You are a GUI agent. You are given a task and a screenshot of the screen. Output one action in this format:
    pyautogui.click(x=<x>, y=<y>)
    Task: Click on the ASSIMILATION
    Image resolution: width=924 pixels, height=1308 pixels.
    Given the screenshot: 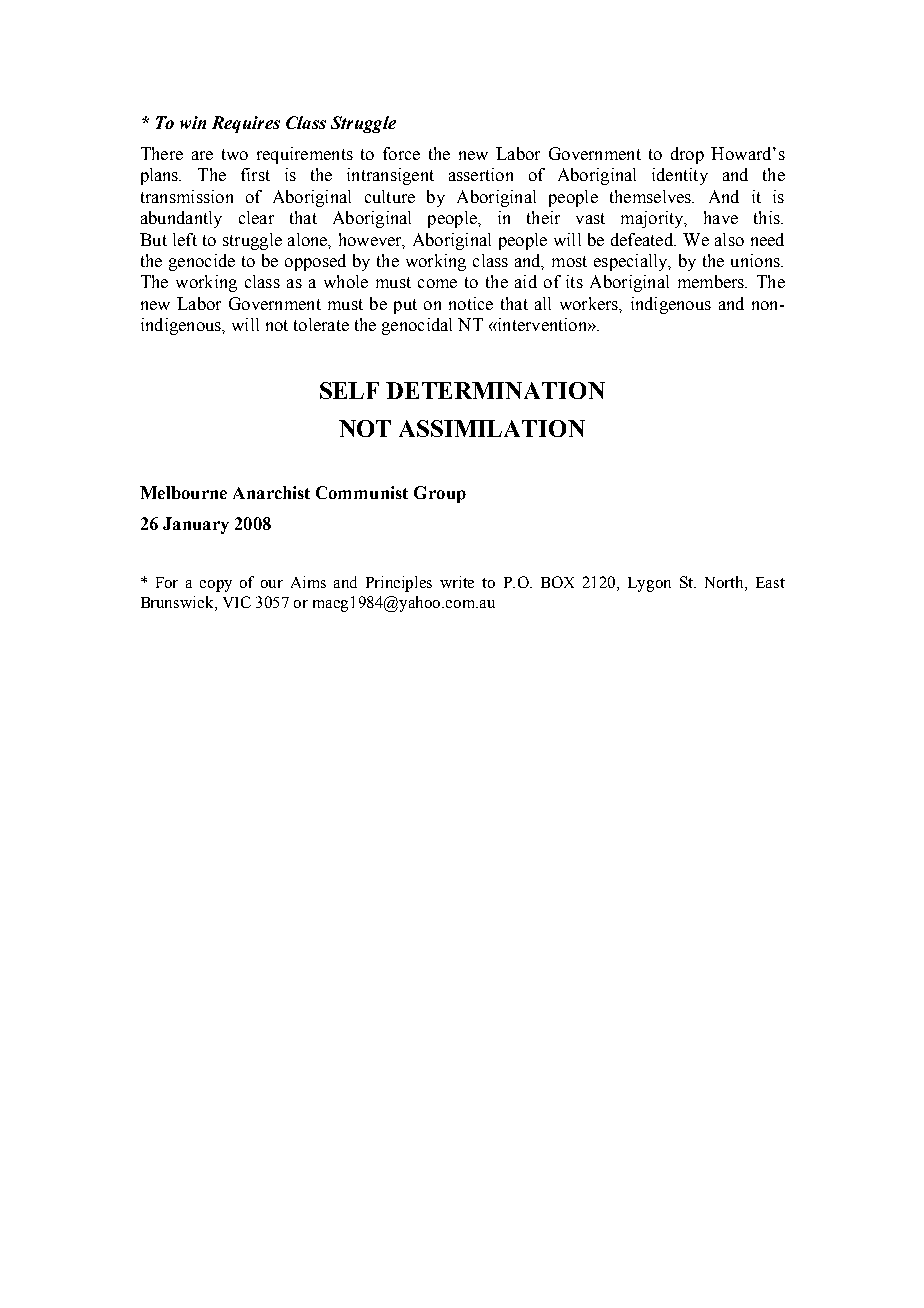 What is the action you would take?
    pyautogui.click(x=492, y=428)
